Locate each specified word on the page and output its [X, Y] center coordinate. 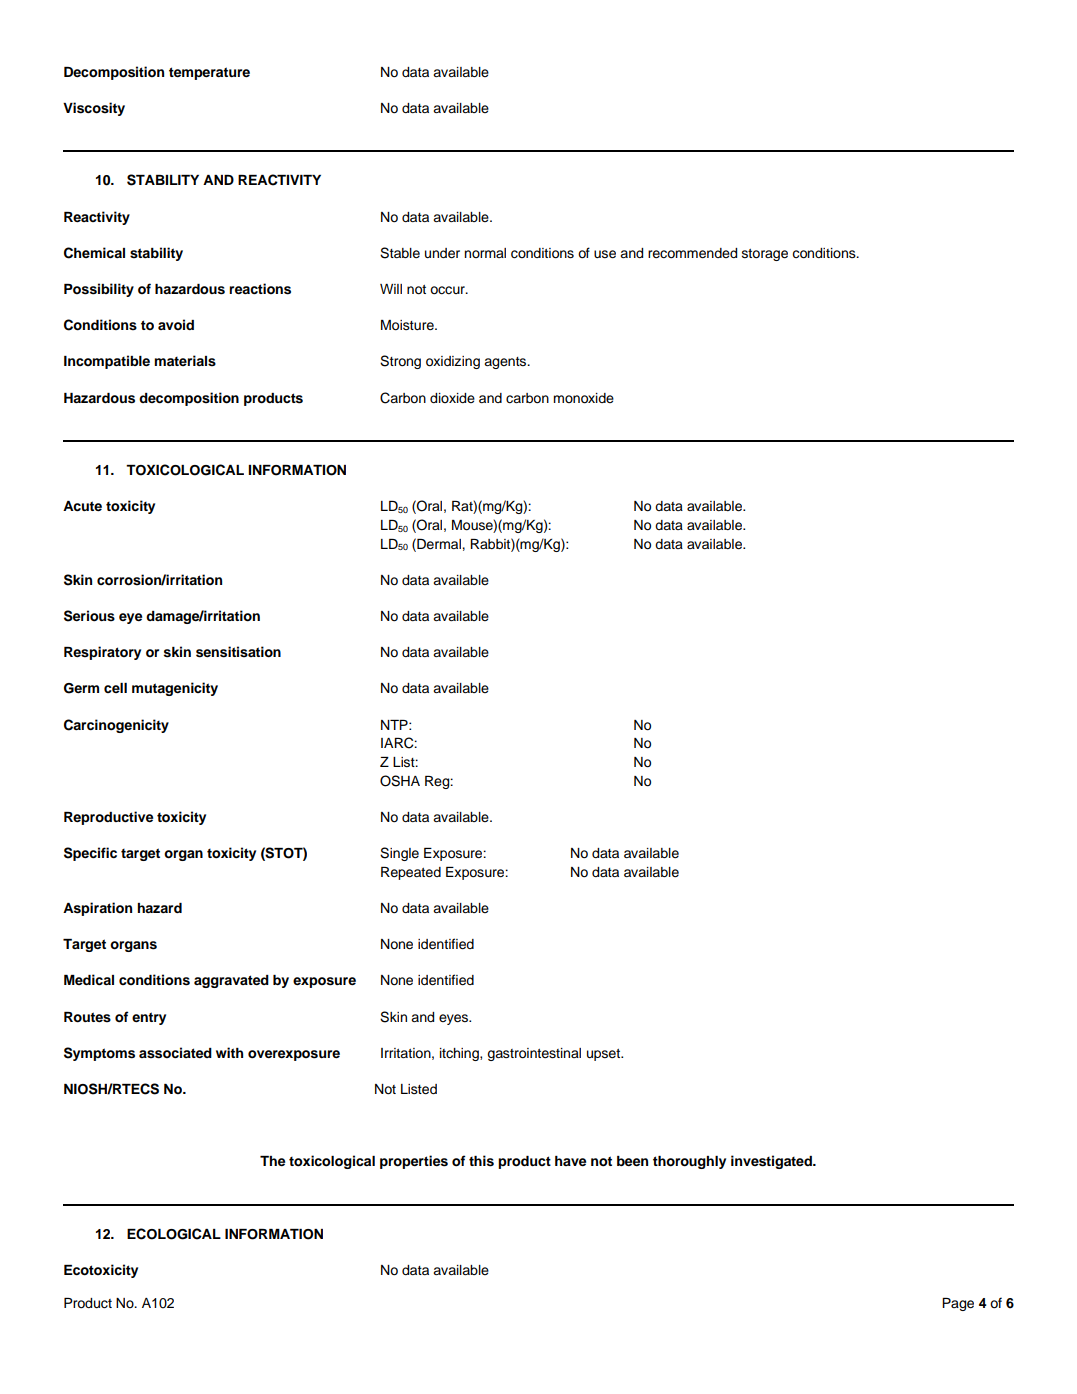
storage [765, 255]
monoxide [583, 398]
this [481, 1161]
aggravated [231, 981]
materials [185, 361]
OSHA [400, 781]
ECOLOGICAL [174, 1234]
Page [958, 1304]
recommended [692, 253]
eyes [455, 1019]
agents [506, 363]
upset [605, 1055]
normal [485, 253]
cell [115, 688]
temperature [209, 73]
